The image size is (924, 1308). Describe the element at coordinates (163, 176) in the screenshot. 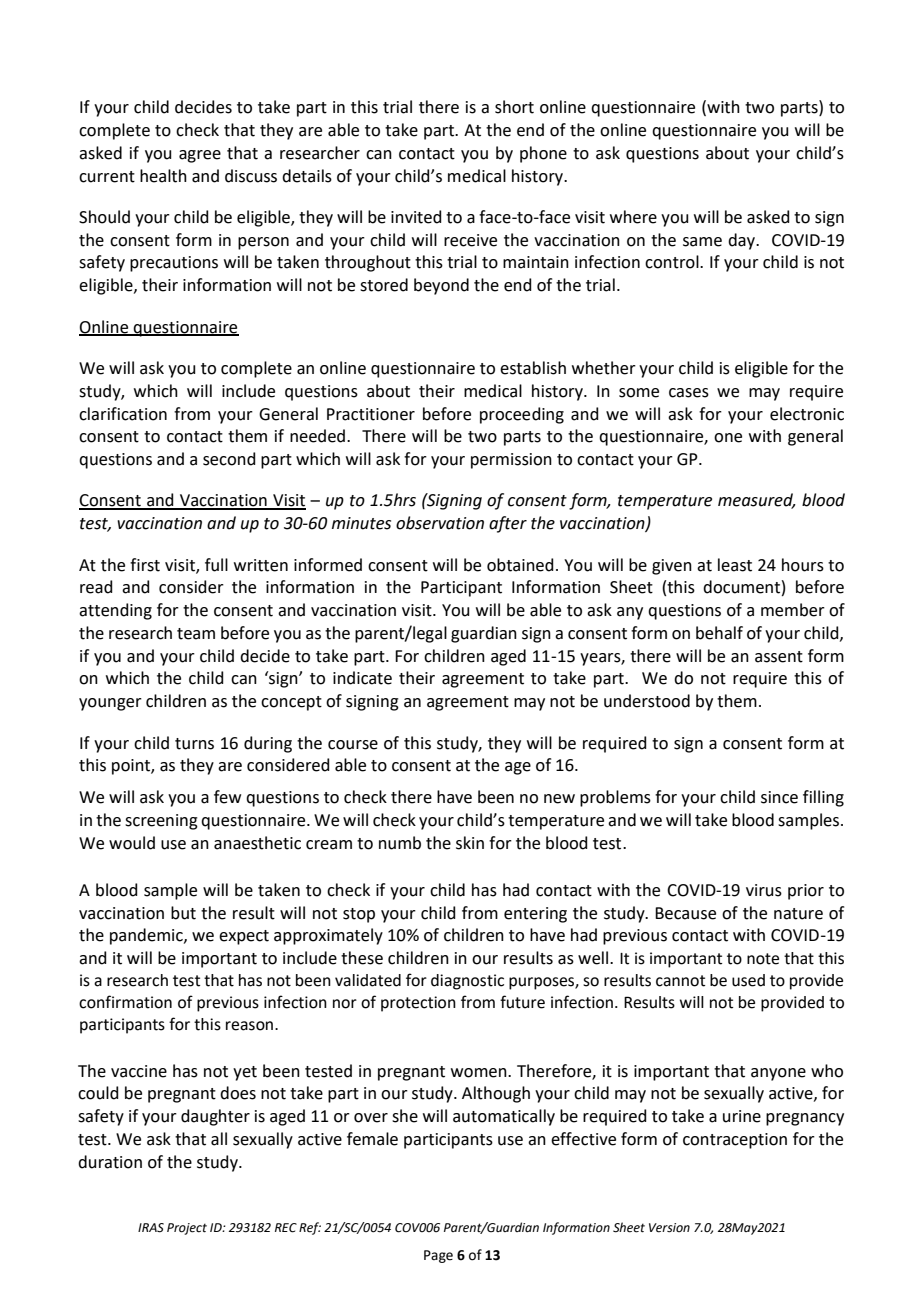

I see `health` at that location.
